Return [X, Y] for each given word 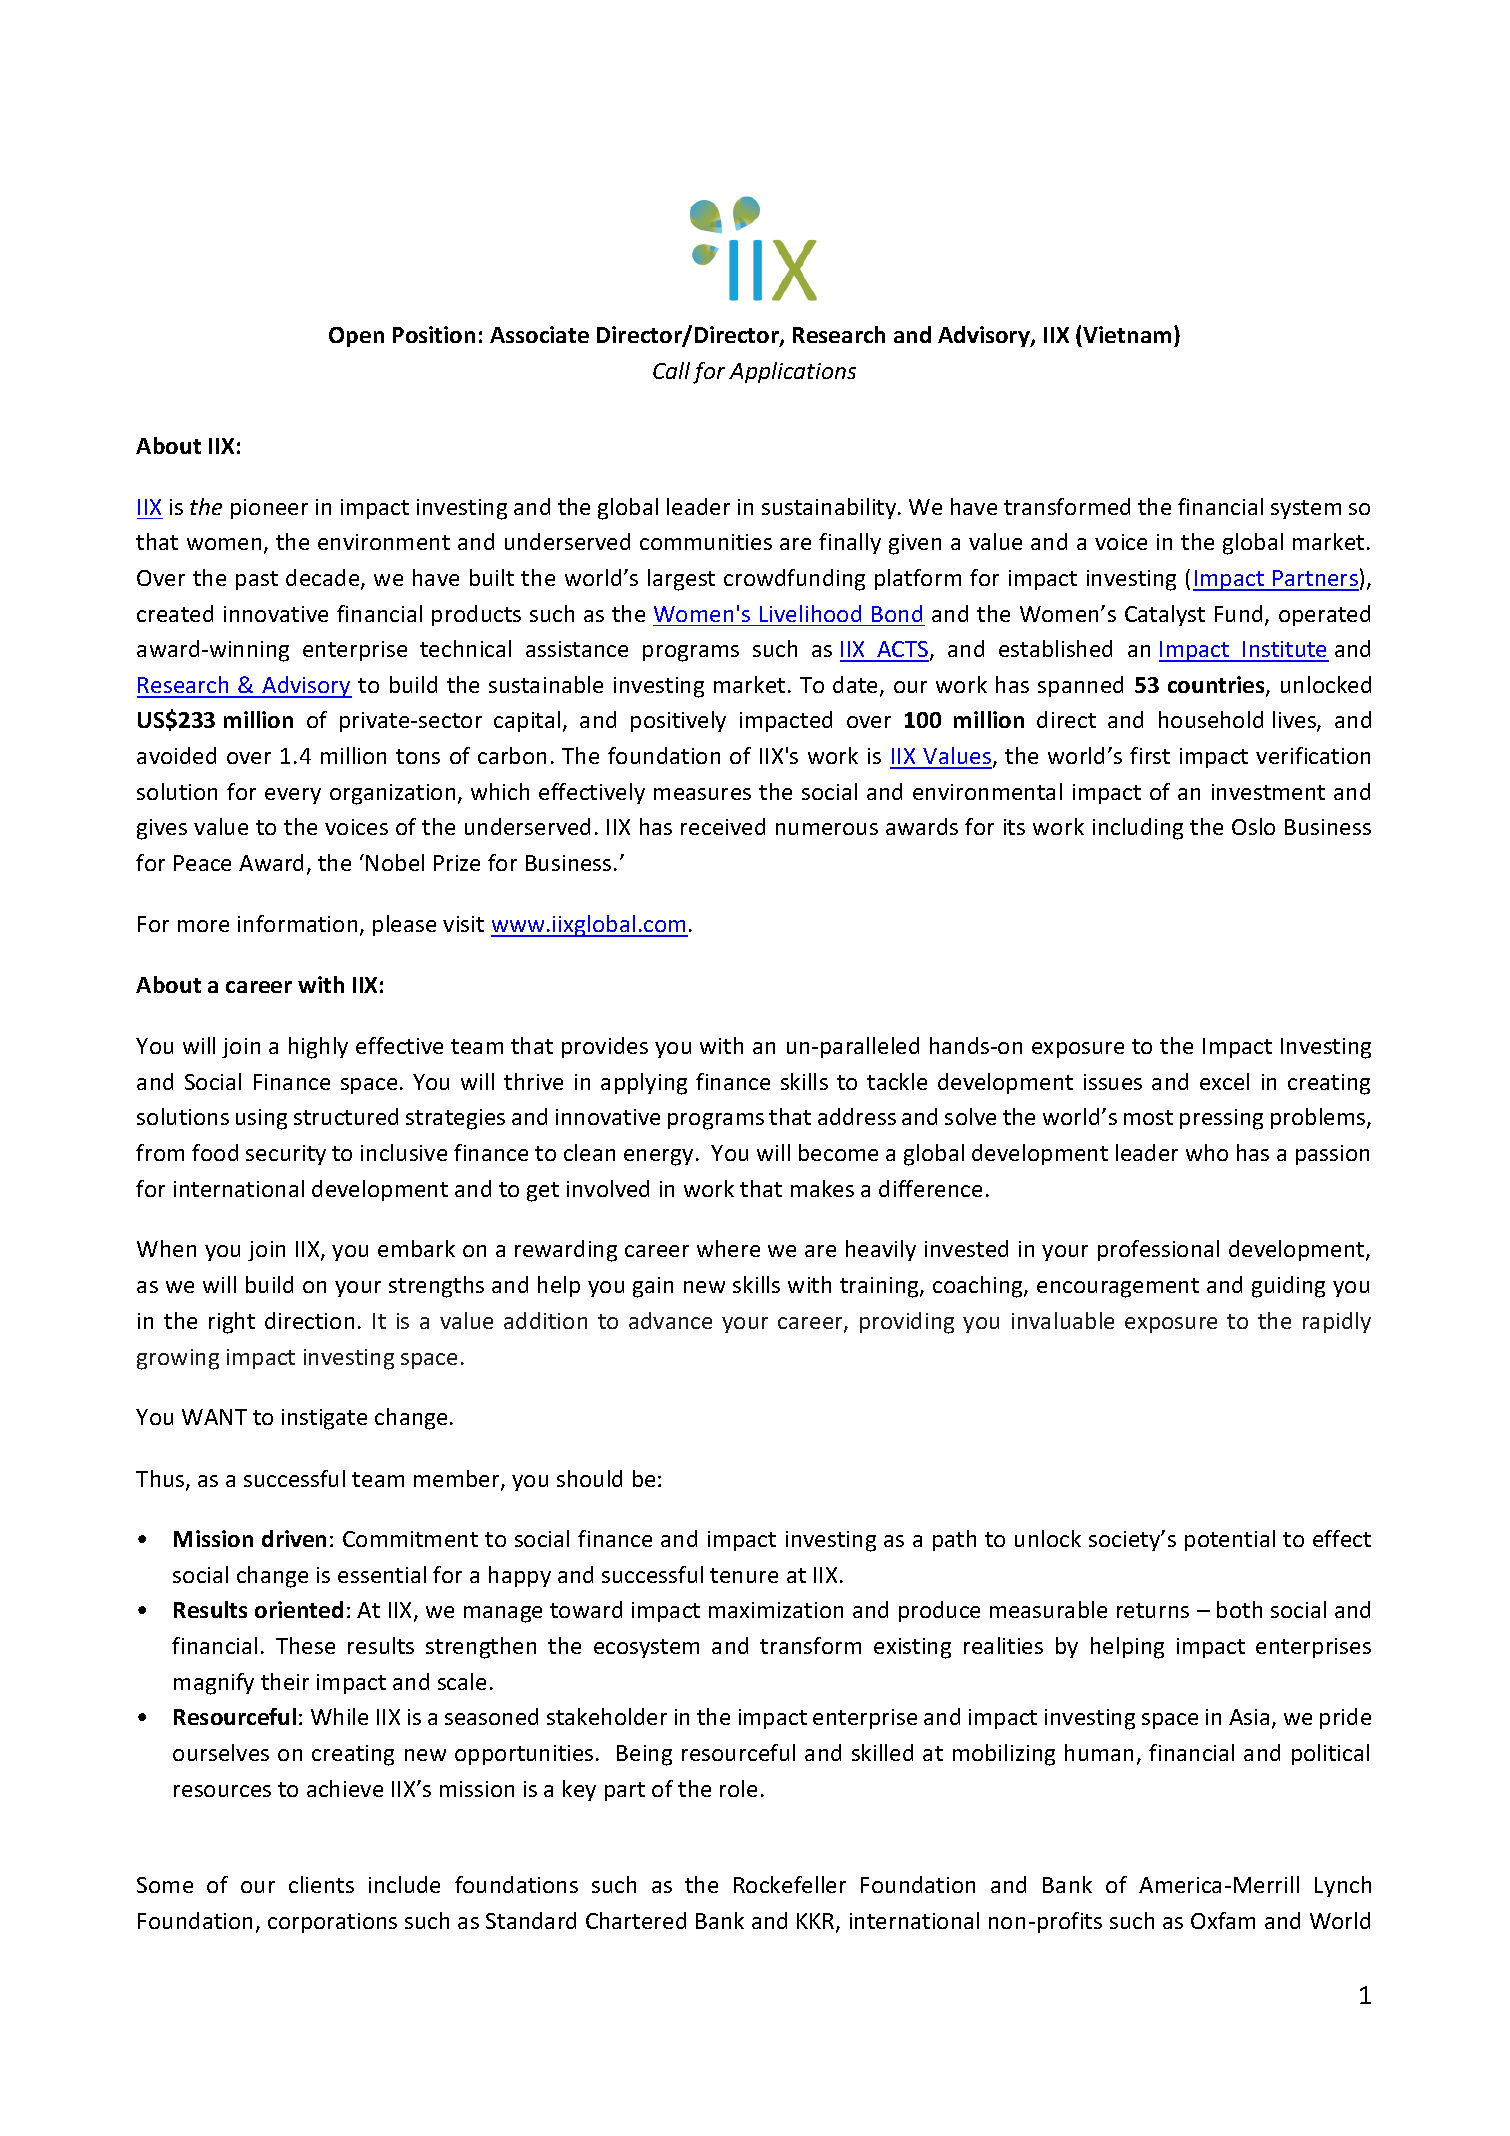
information [297, 923]
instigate [324, 1419]
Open [356, 337]
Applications [792, 372]
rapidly [1337, 1322]
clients [321, 1884]
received [723, 826]
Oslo [1253, 826]
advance [670, 1320]
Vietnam [1127, 334]
